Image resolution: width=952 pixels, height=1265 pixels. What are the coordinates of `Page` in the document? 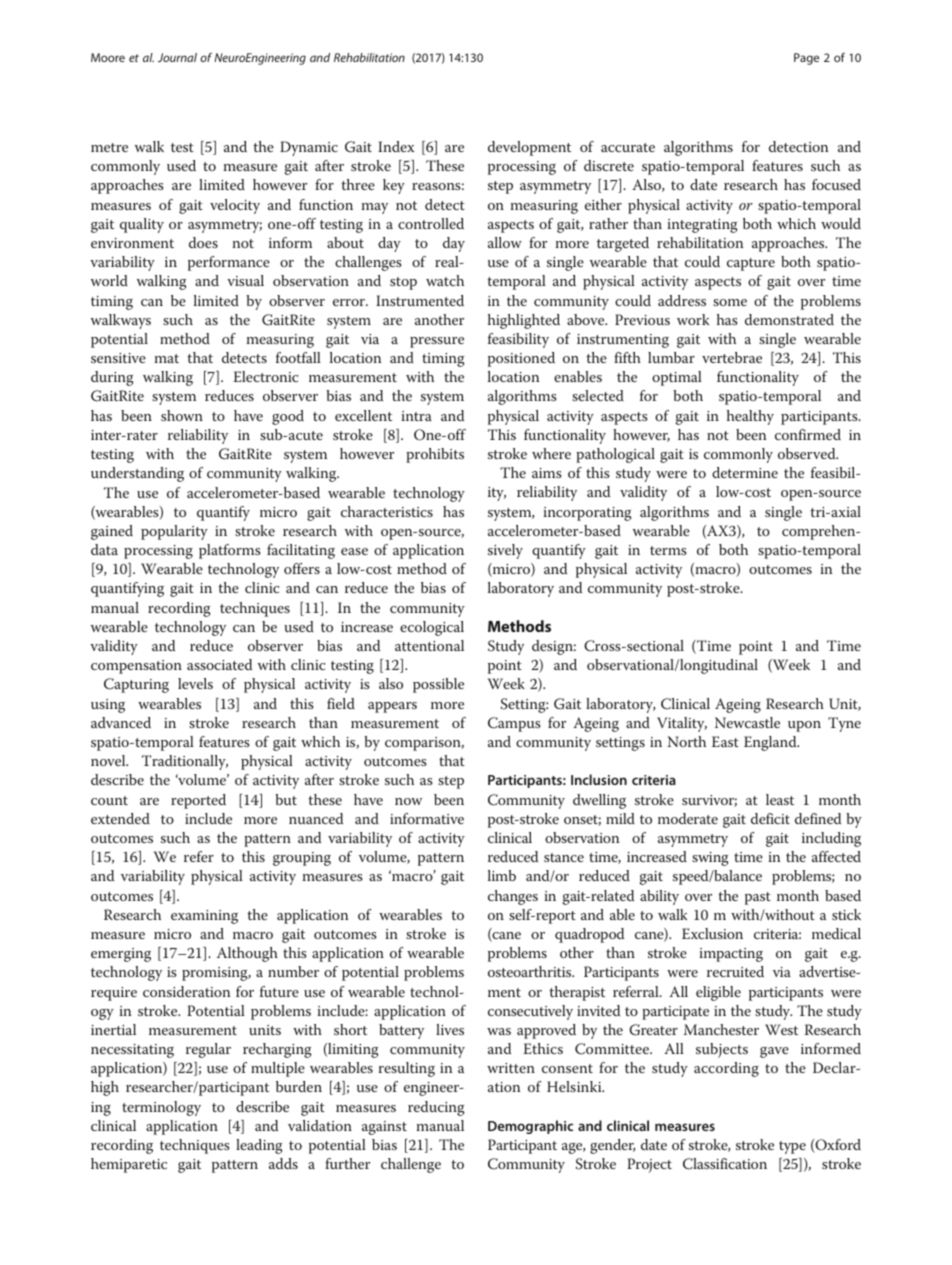 It's located at (806, 59).
